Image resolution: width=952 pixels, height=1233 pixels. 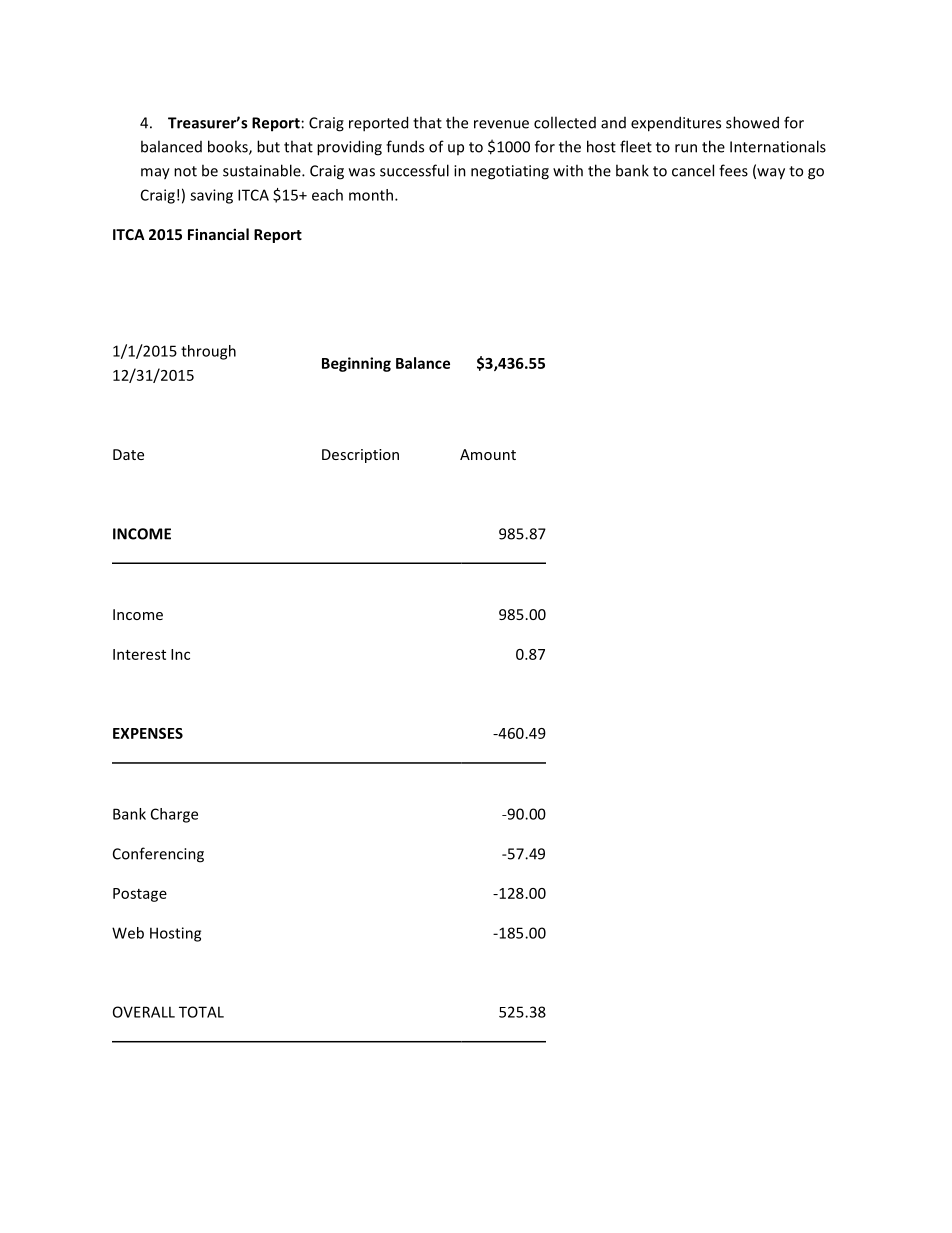 What do you see at coordinates (686, 148) in the page?
I see `run` at bounding box center [686, 148].
